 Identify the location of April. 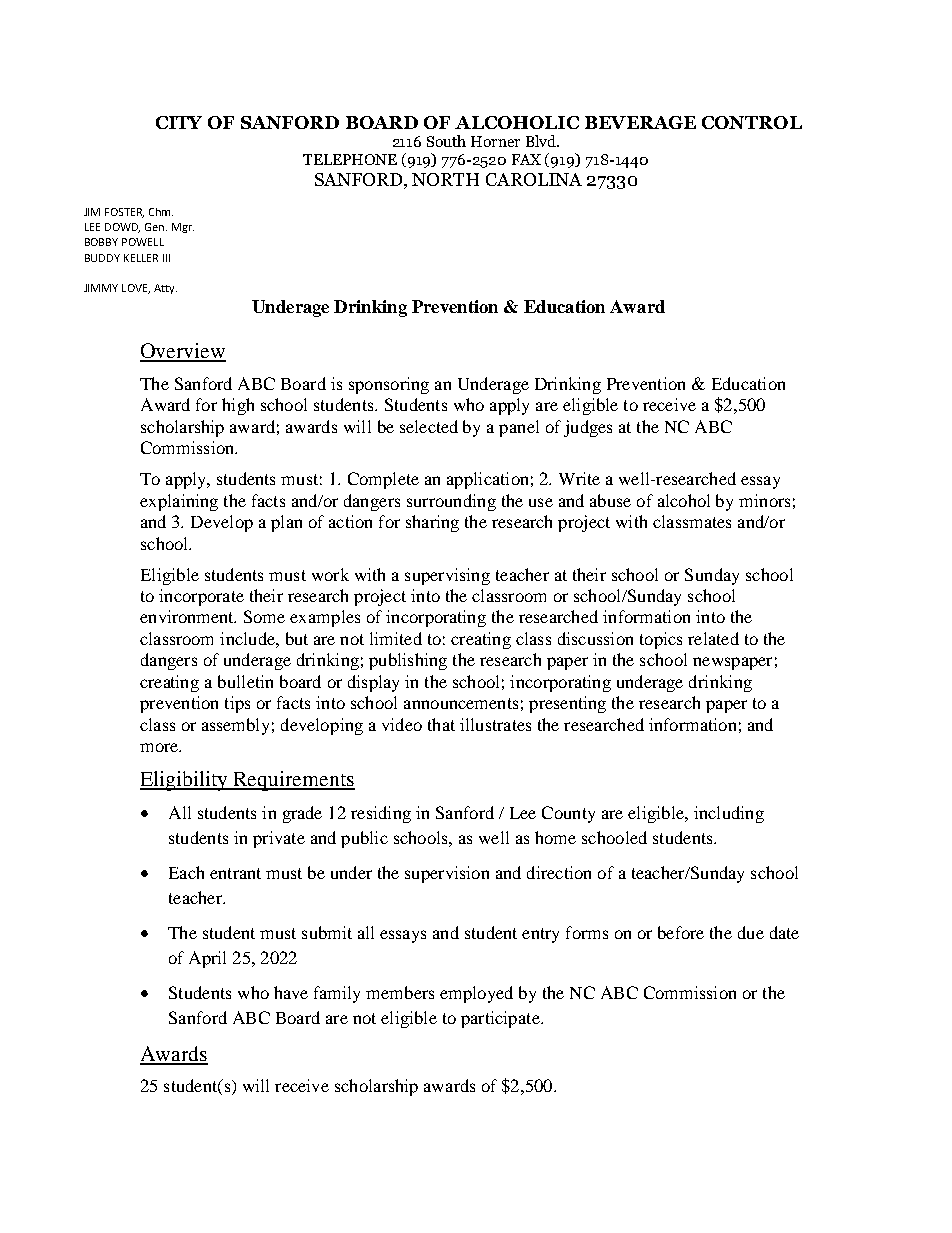
(207, 959).
